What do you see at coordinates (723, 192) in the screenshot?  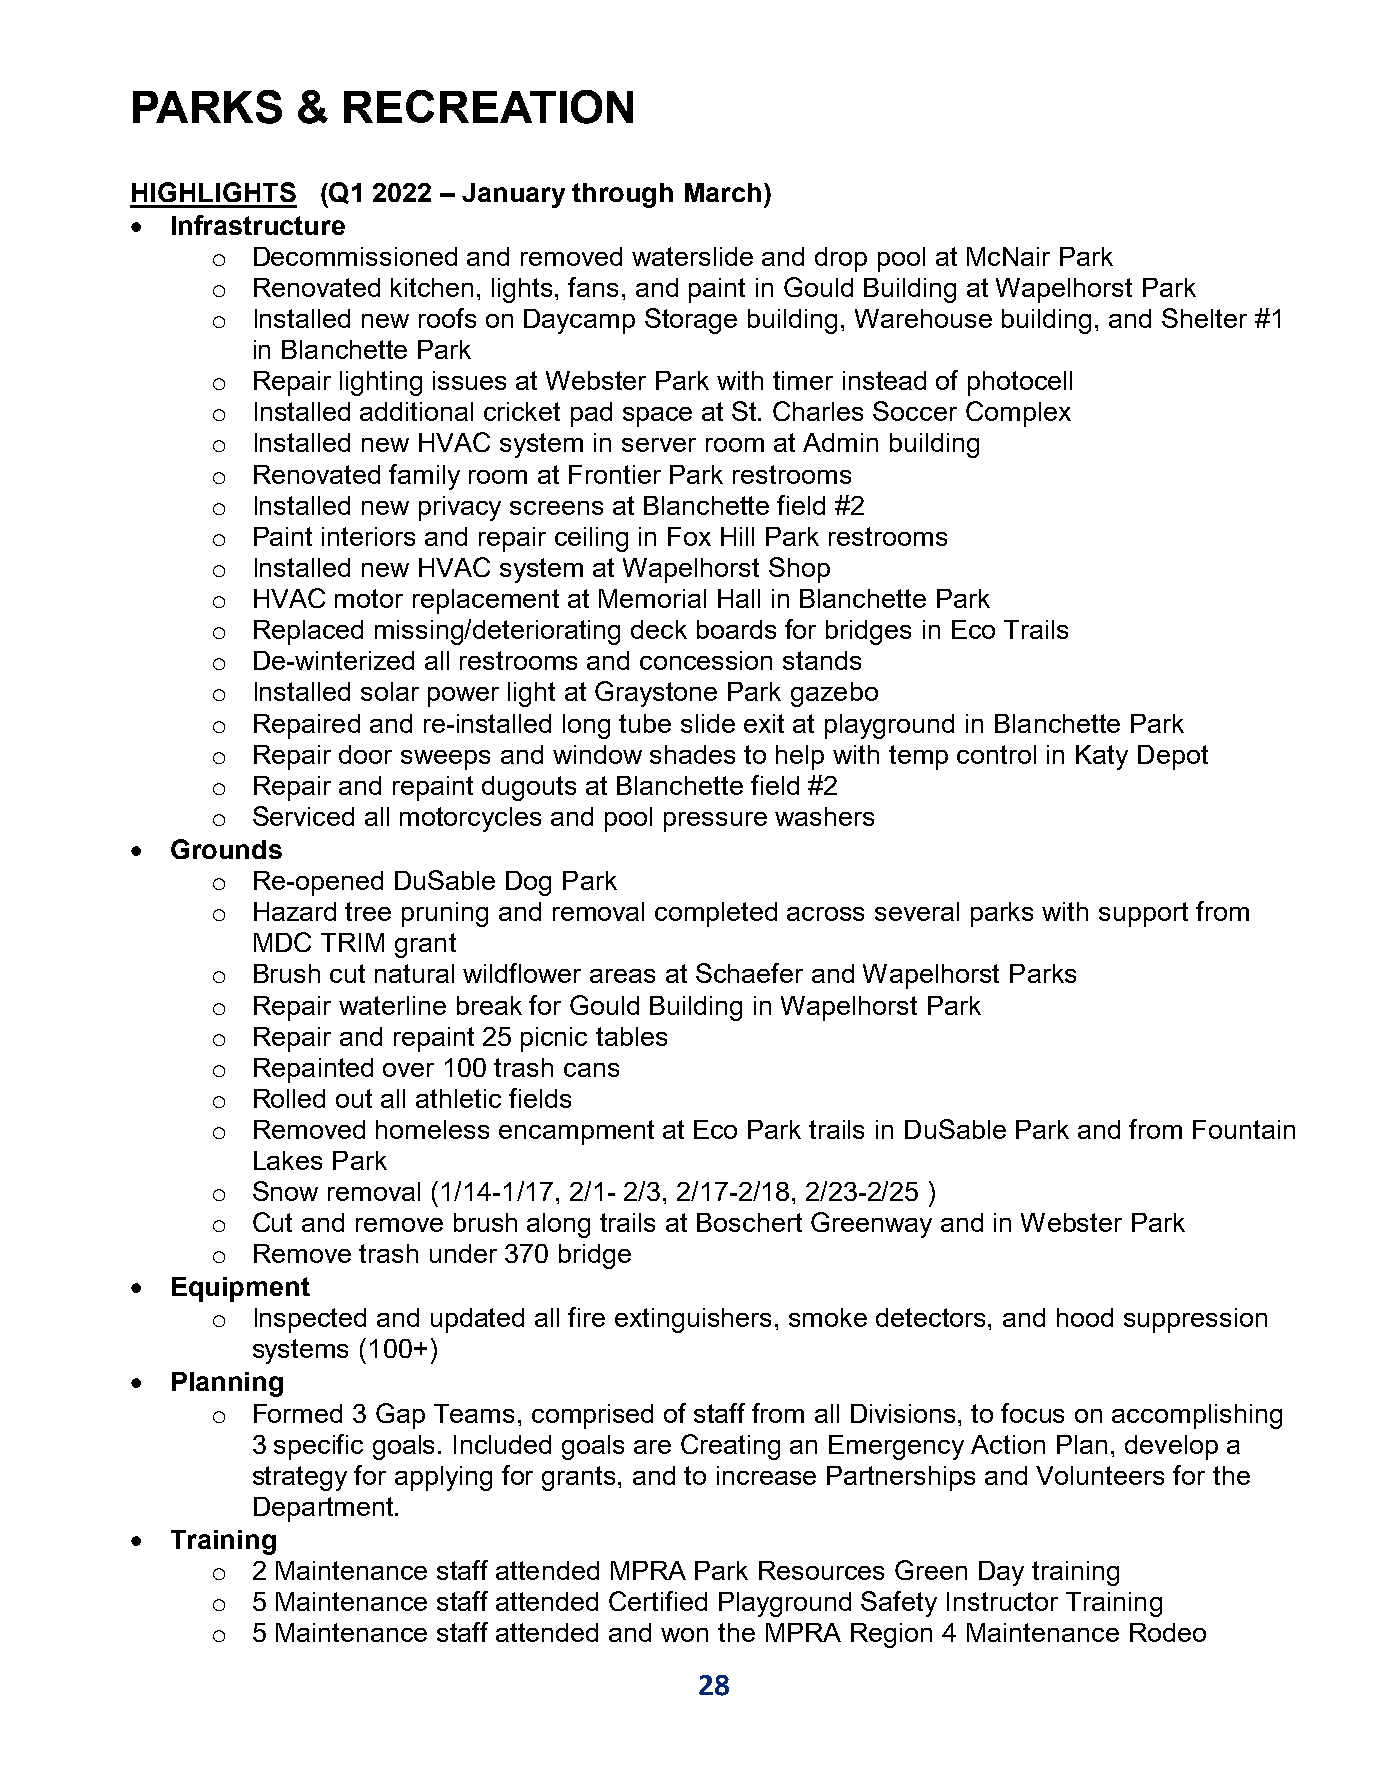 I see `March` at bounding box center [723, 192].
